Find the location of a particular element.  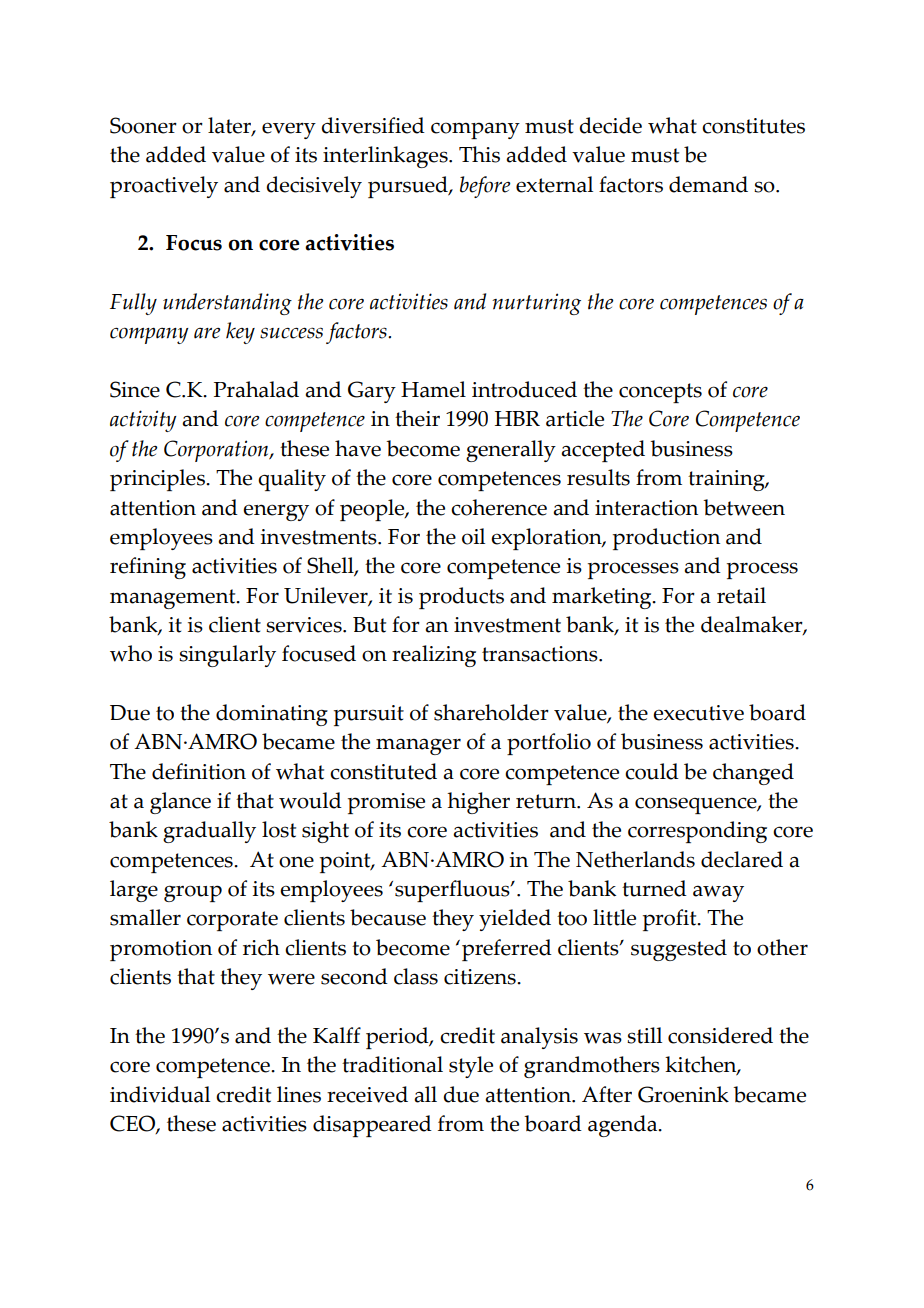

retail is located at coordinates (741, 595).
